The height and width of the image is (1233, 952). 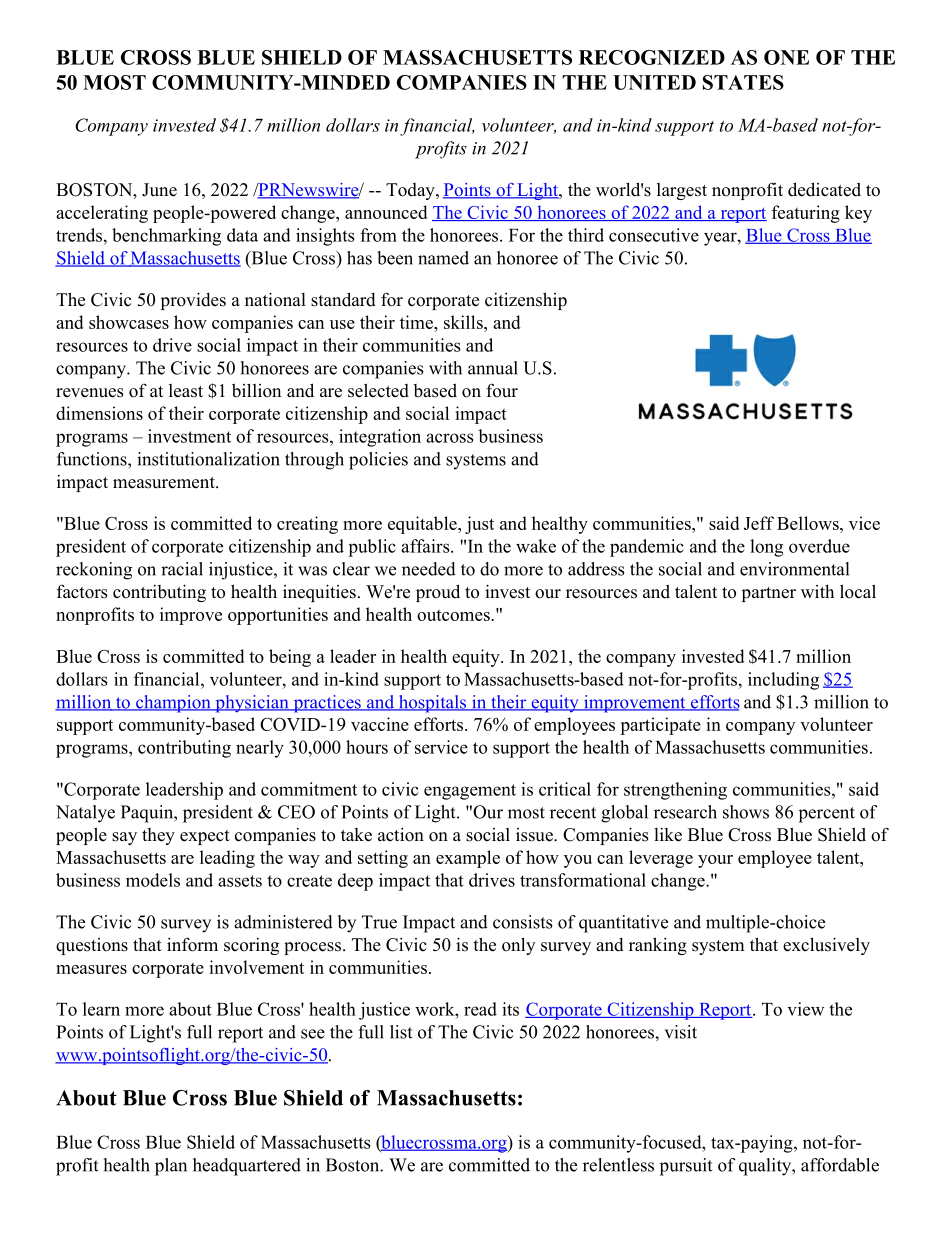 I want to click on STATES, so click(x=743, y=82).
